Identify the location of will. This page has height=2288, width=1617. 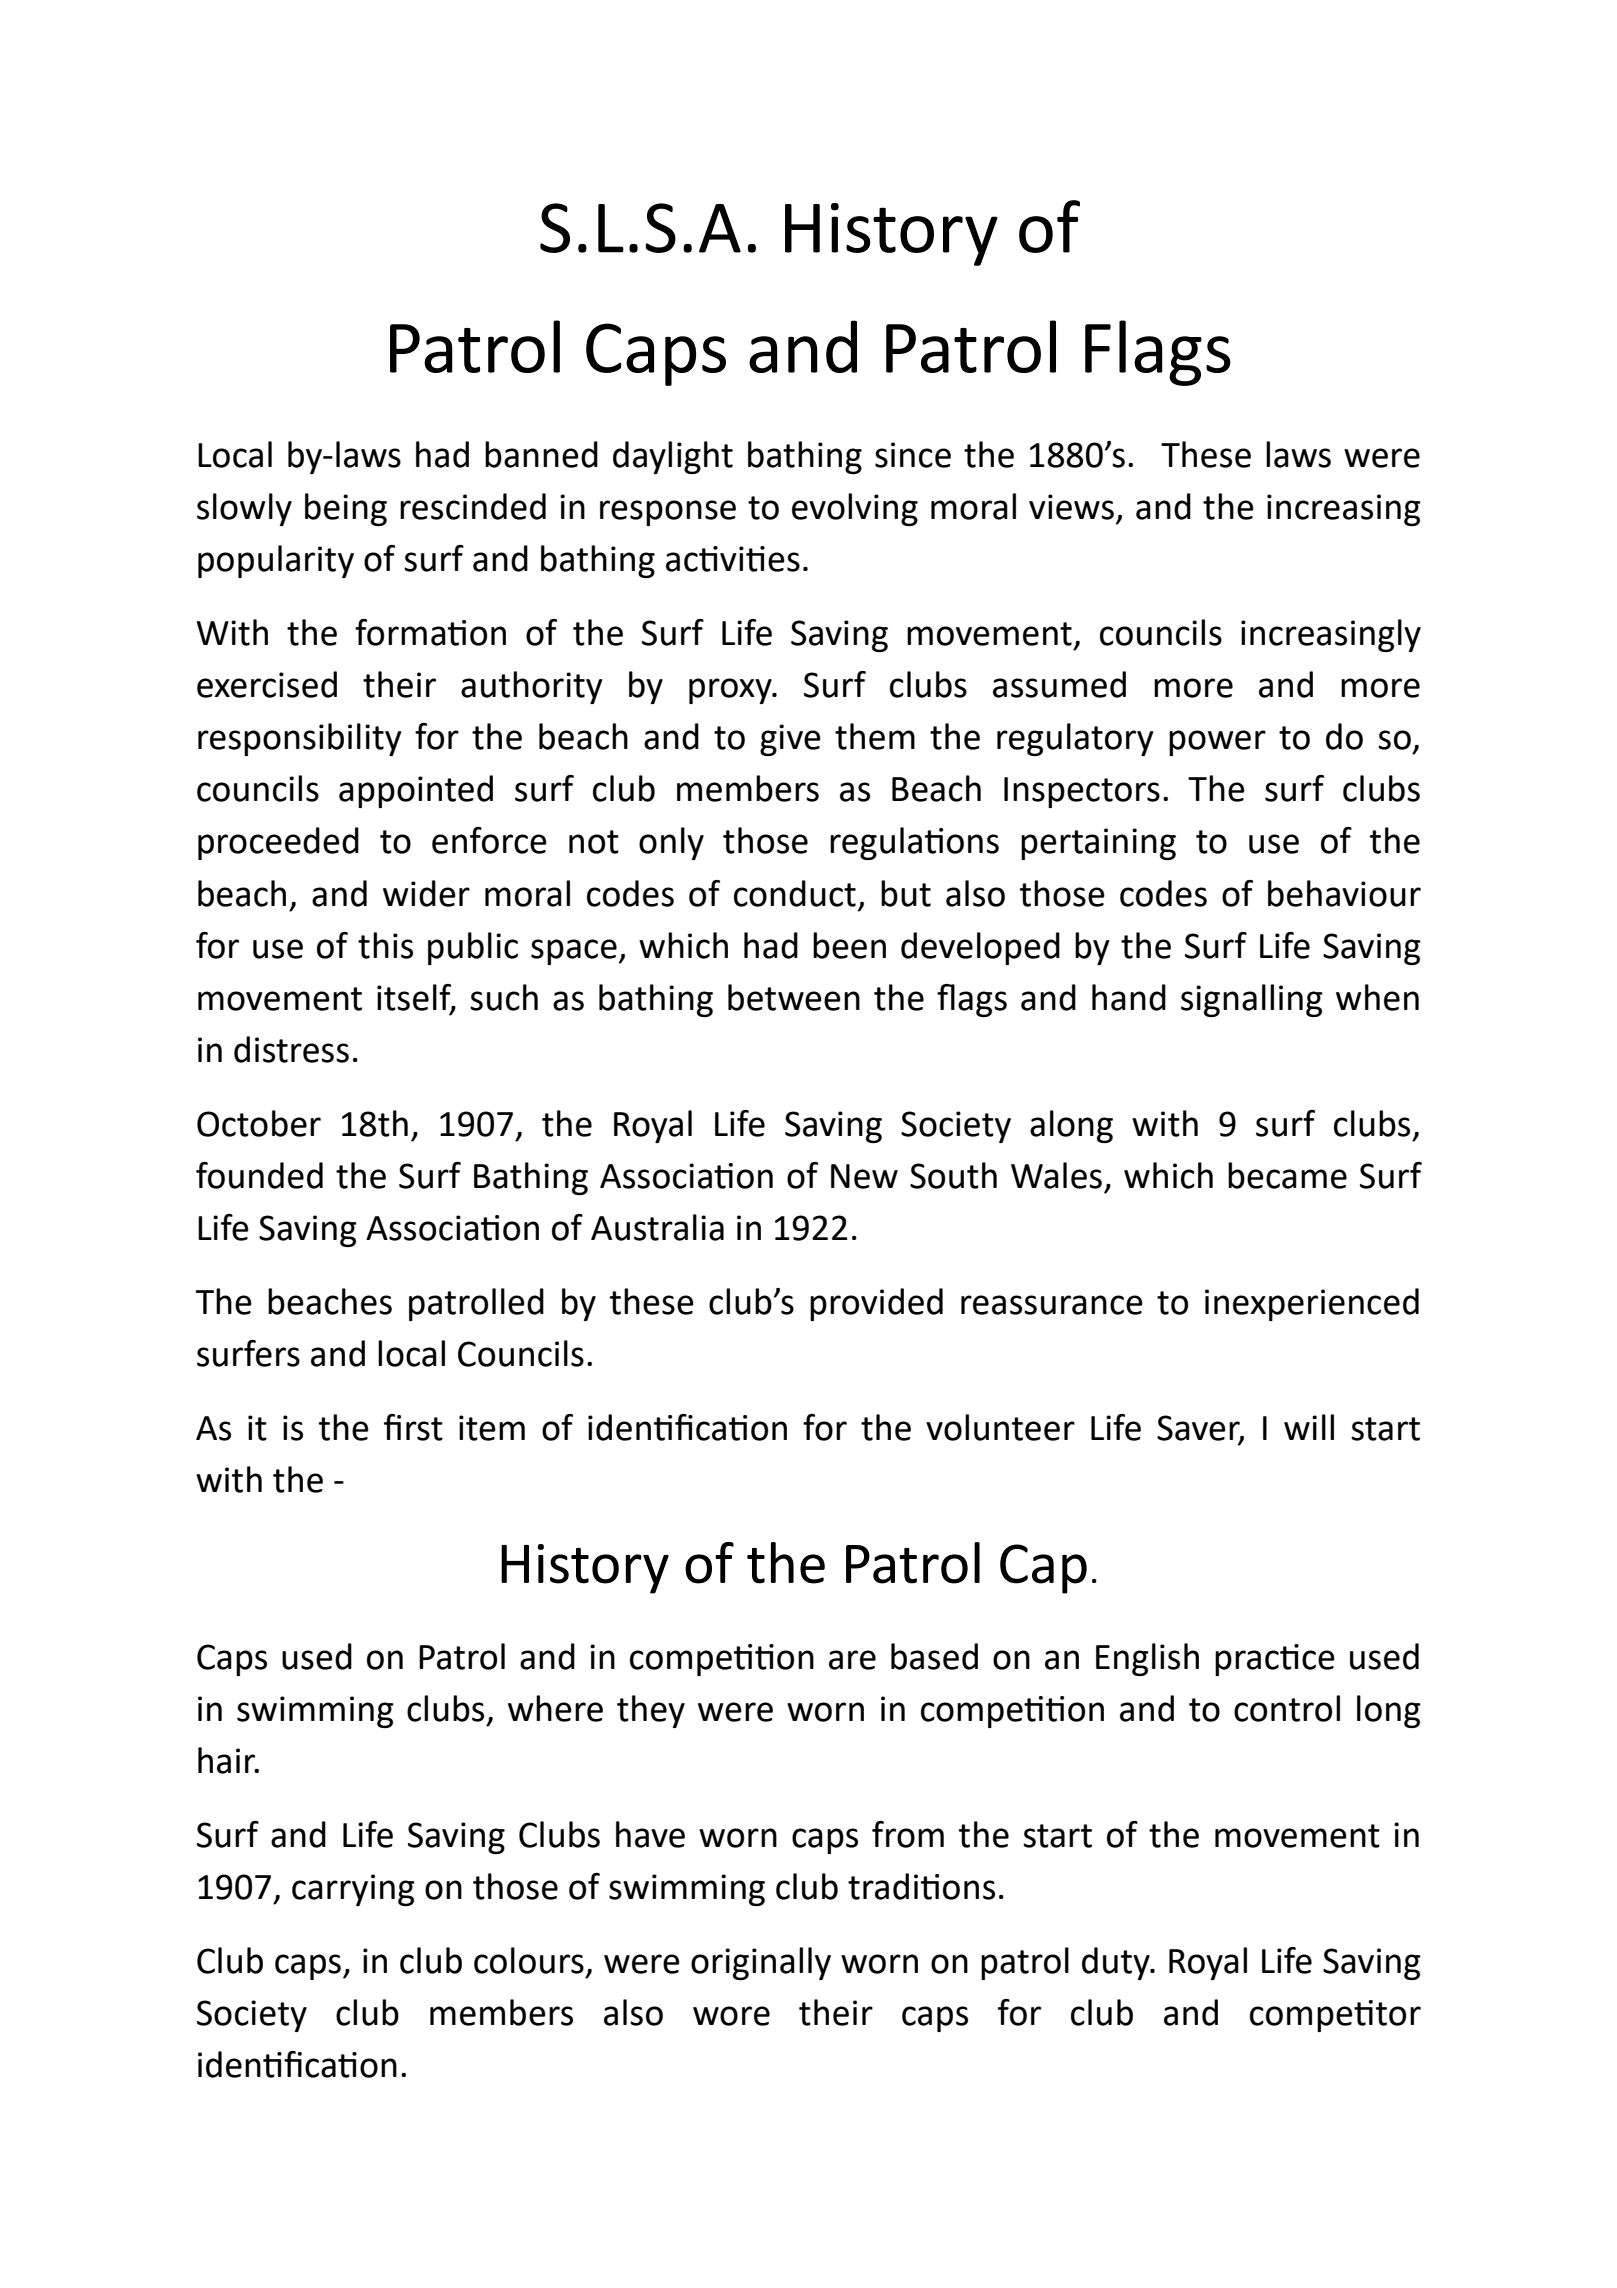
(1309, 1427).
